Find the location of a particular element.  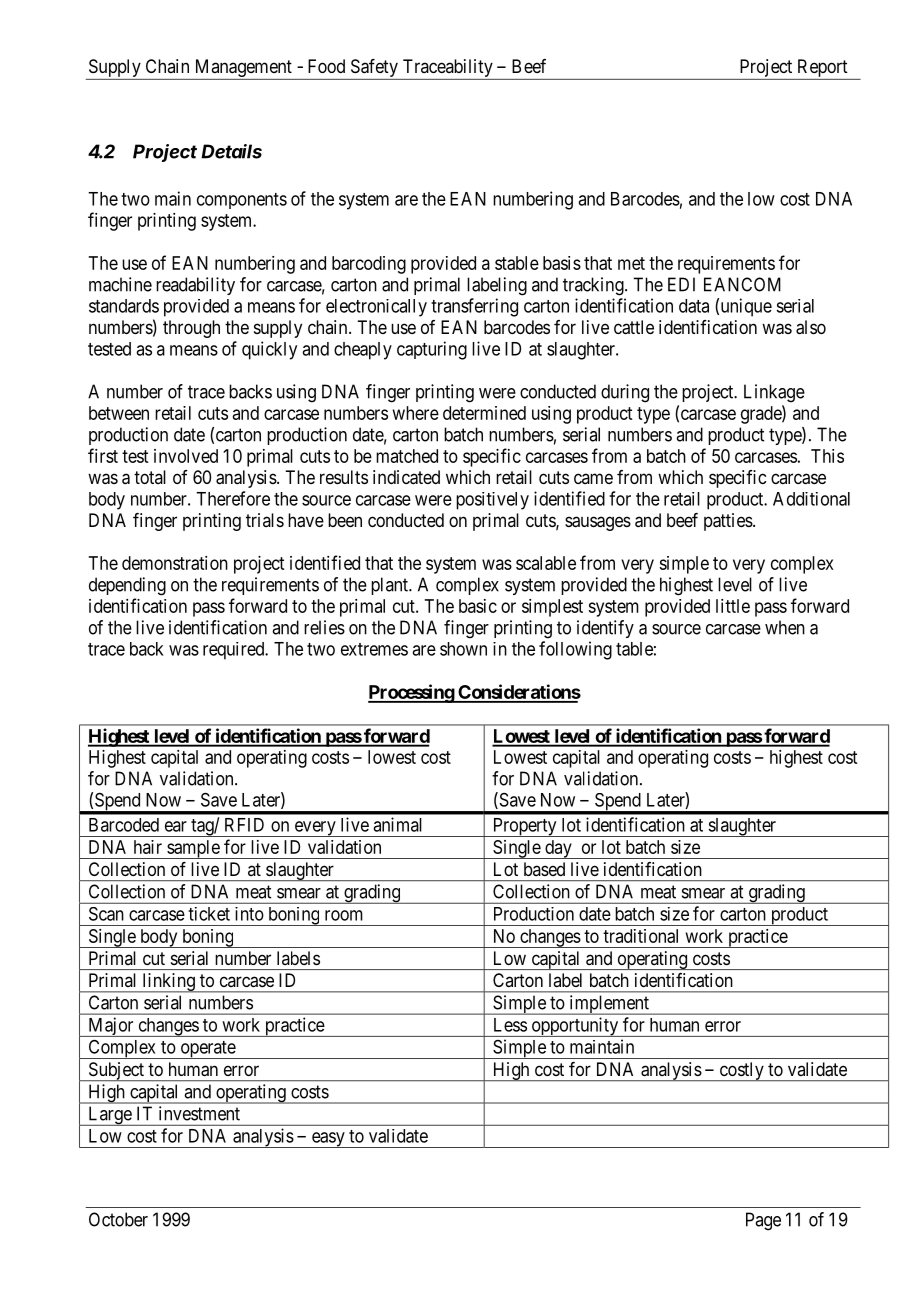

October is located at coordinates (118, 1219).
